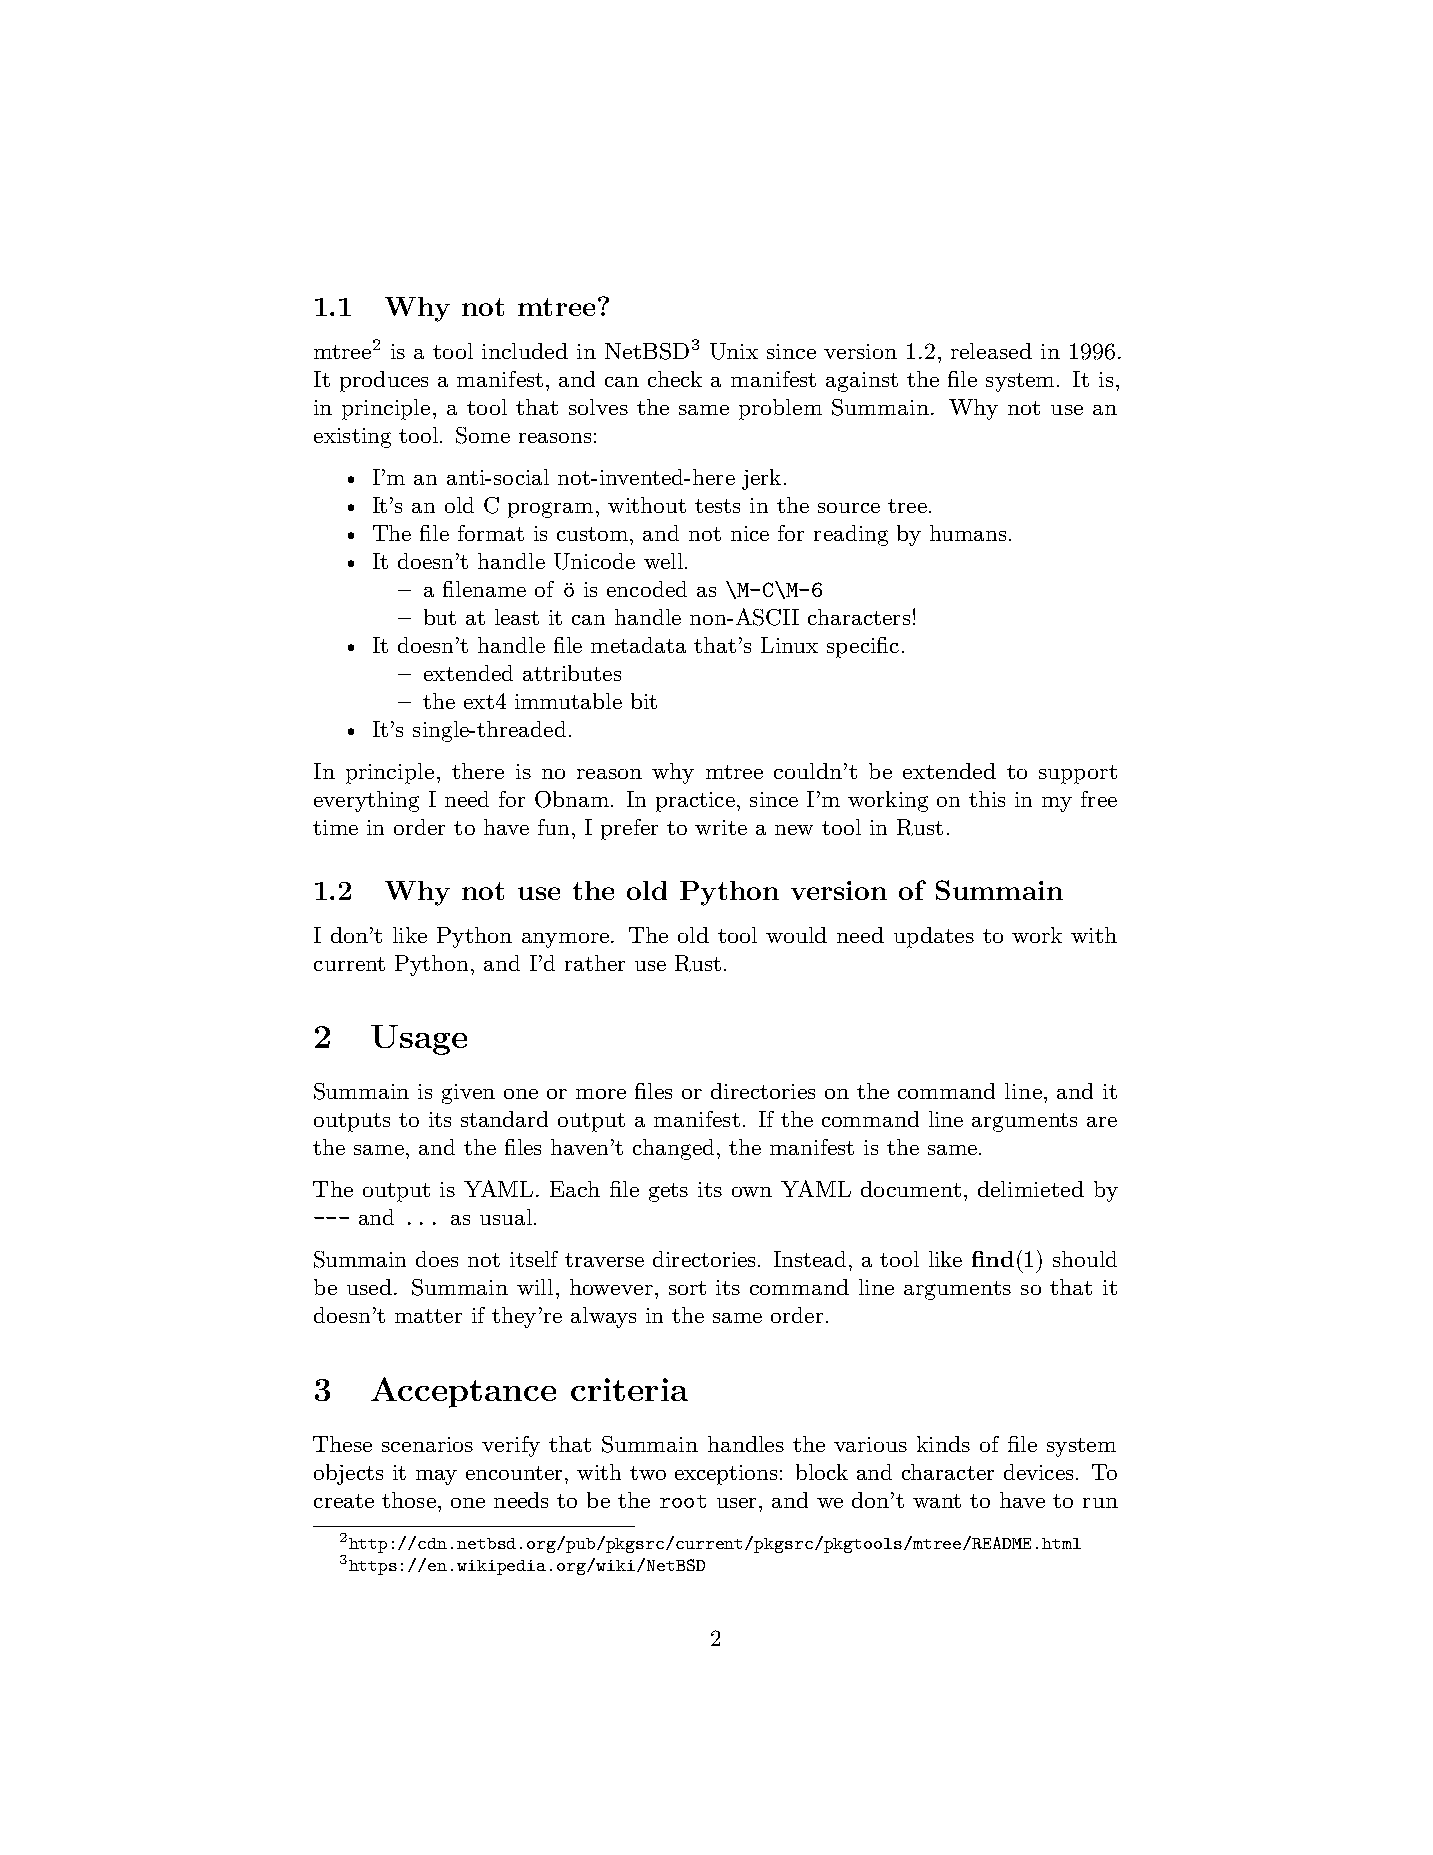  What do you see at coordinates (675, 379) in the document?
I see `check` at bounding box center [675, 379].
